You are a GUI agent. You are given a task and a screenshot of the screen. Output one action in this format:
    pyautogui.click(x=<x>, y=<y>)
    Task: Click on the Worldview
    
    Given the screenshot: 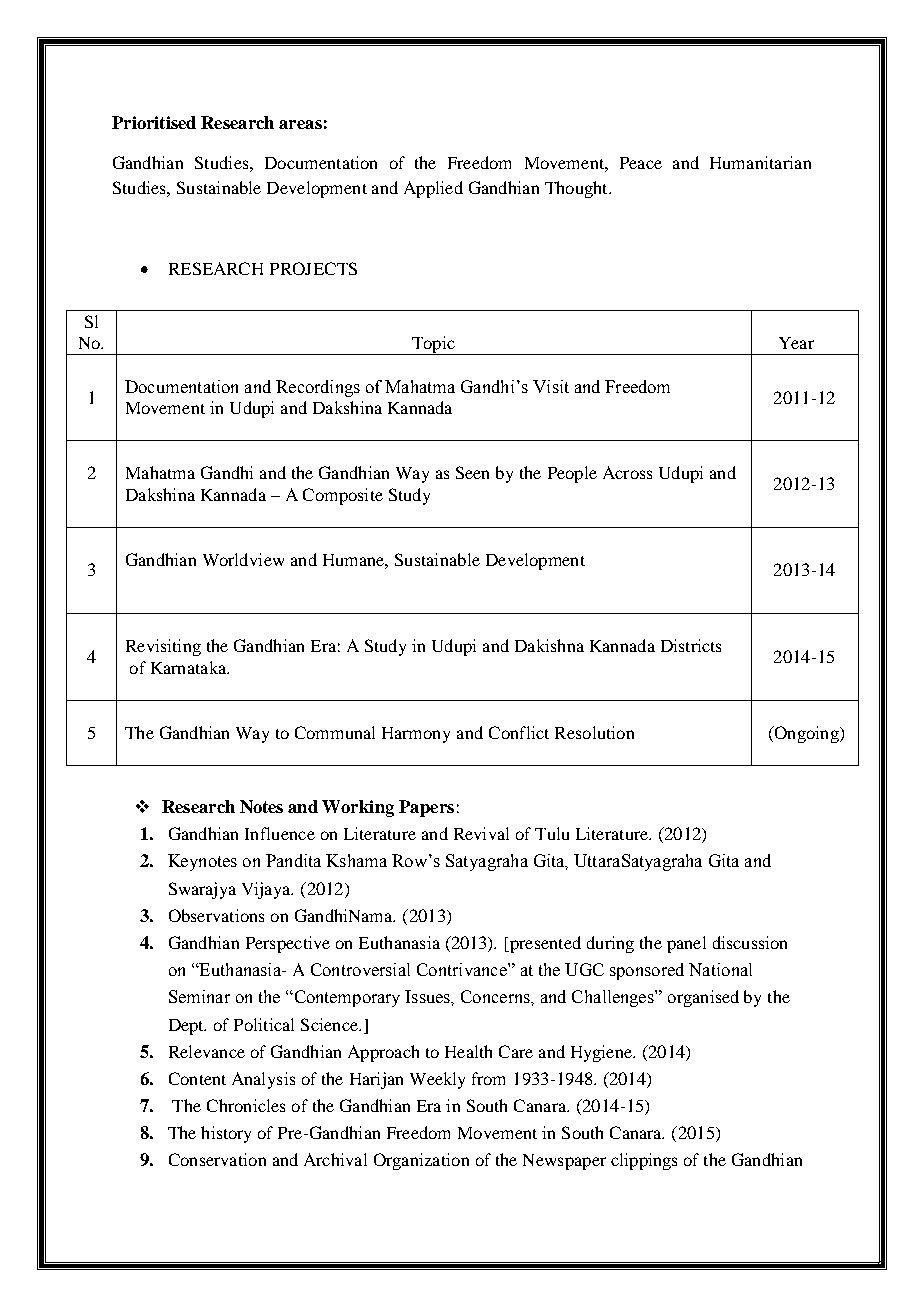 What is the action you would take?
    pyautogui.click(x=243, y=559)
